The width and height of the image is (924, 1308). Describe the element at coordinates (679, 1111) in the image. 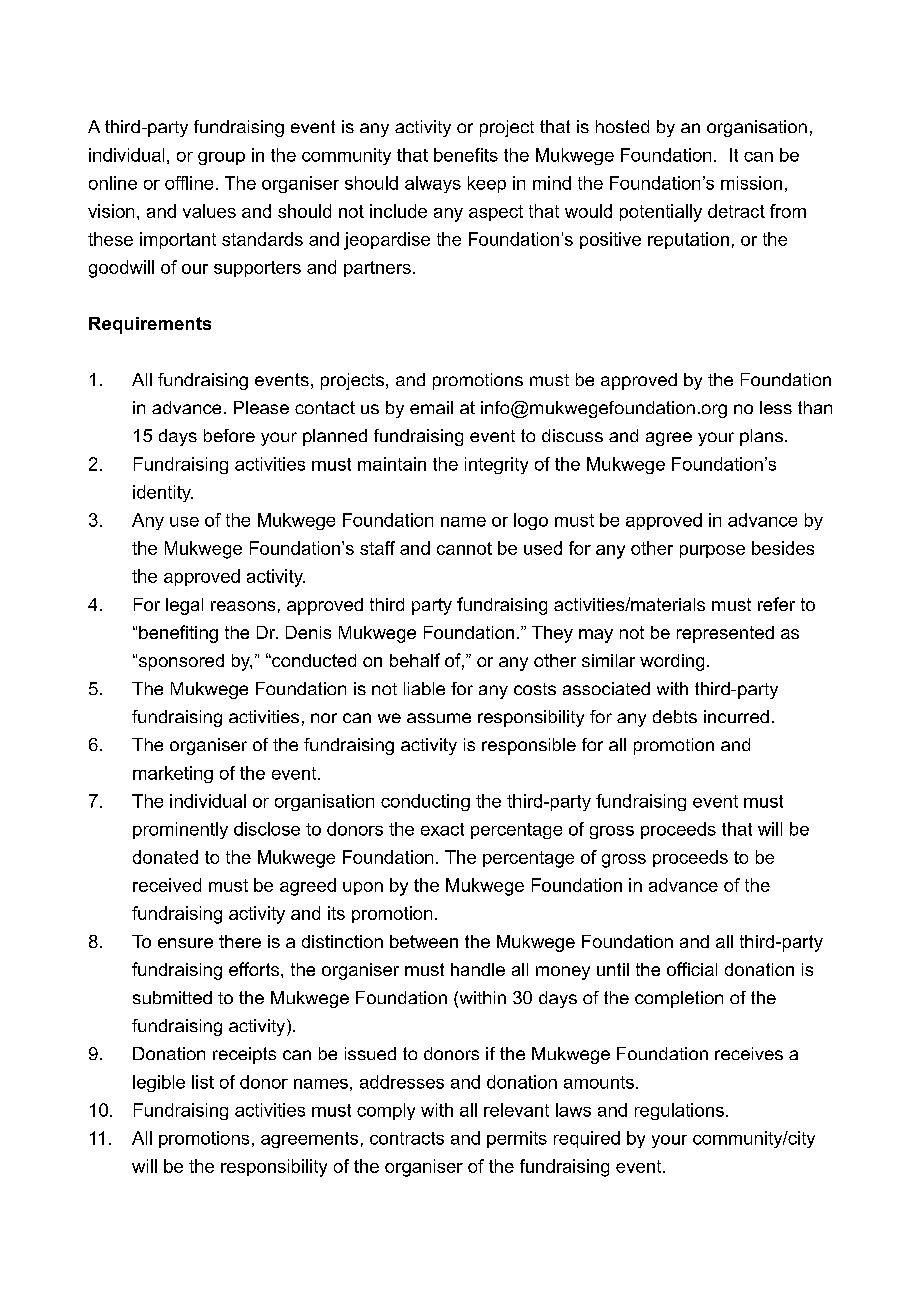

I see `regulations` at that location.
